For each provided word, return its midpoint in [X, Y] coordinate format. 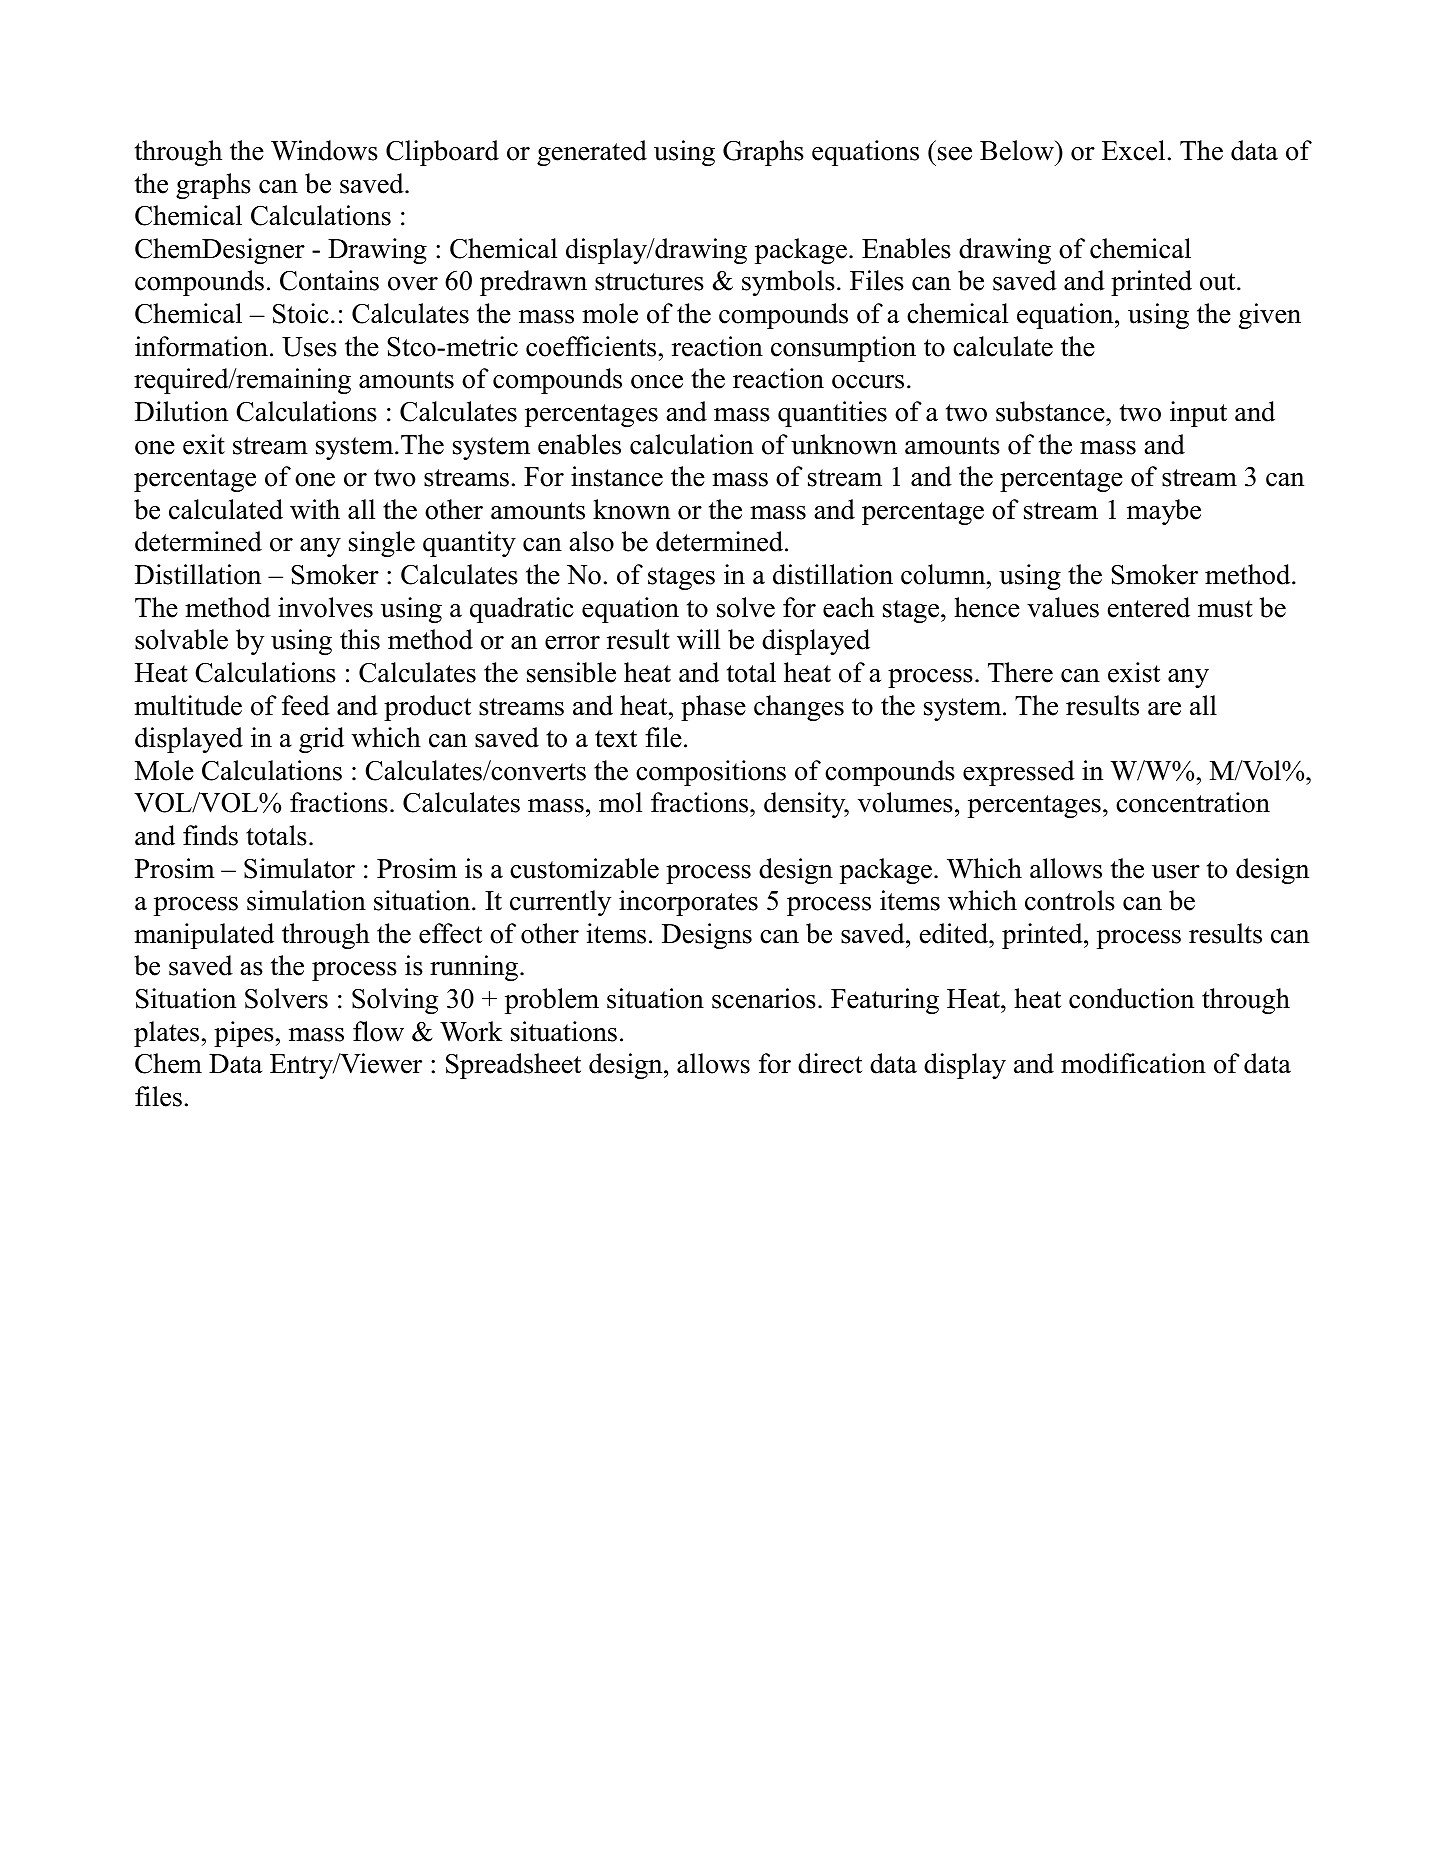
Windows [324, 150]
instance [617, 476]
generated [592, 153]
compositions [711, 773]
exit [204, 444]
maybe [1164, 512]
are [1164, 709]
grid [321, 740]
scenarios [764, 998]
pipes [244, 1034]
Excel [1133, 150]
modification [1133, 1063]
